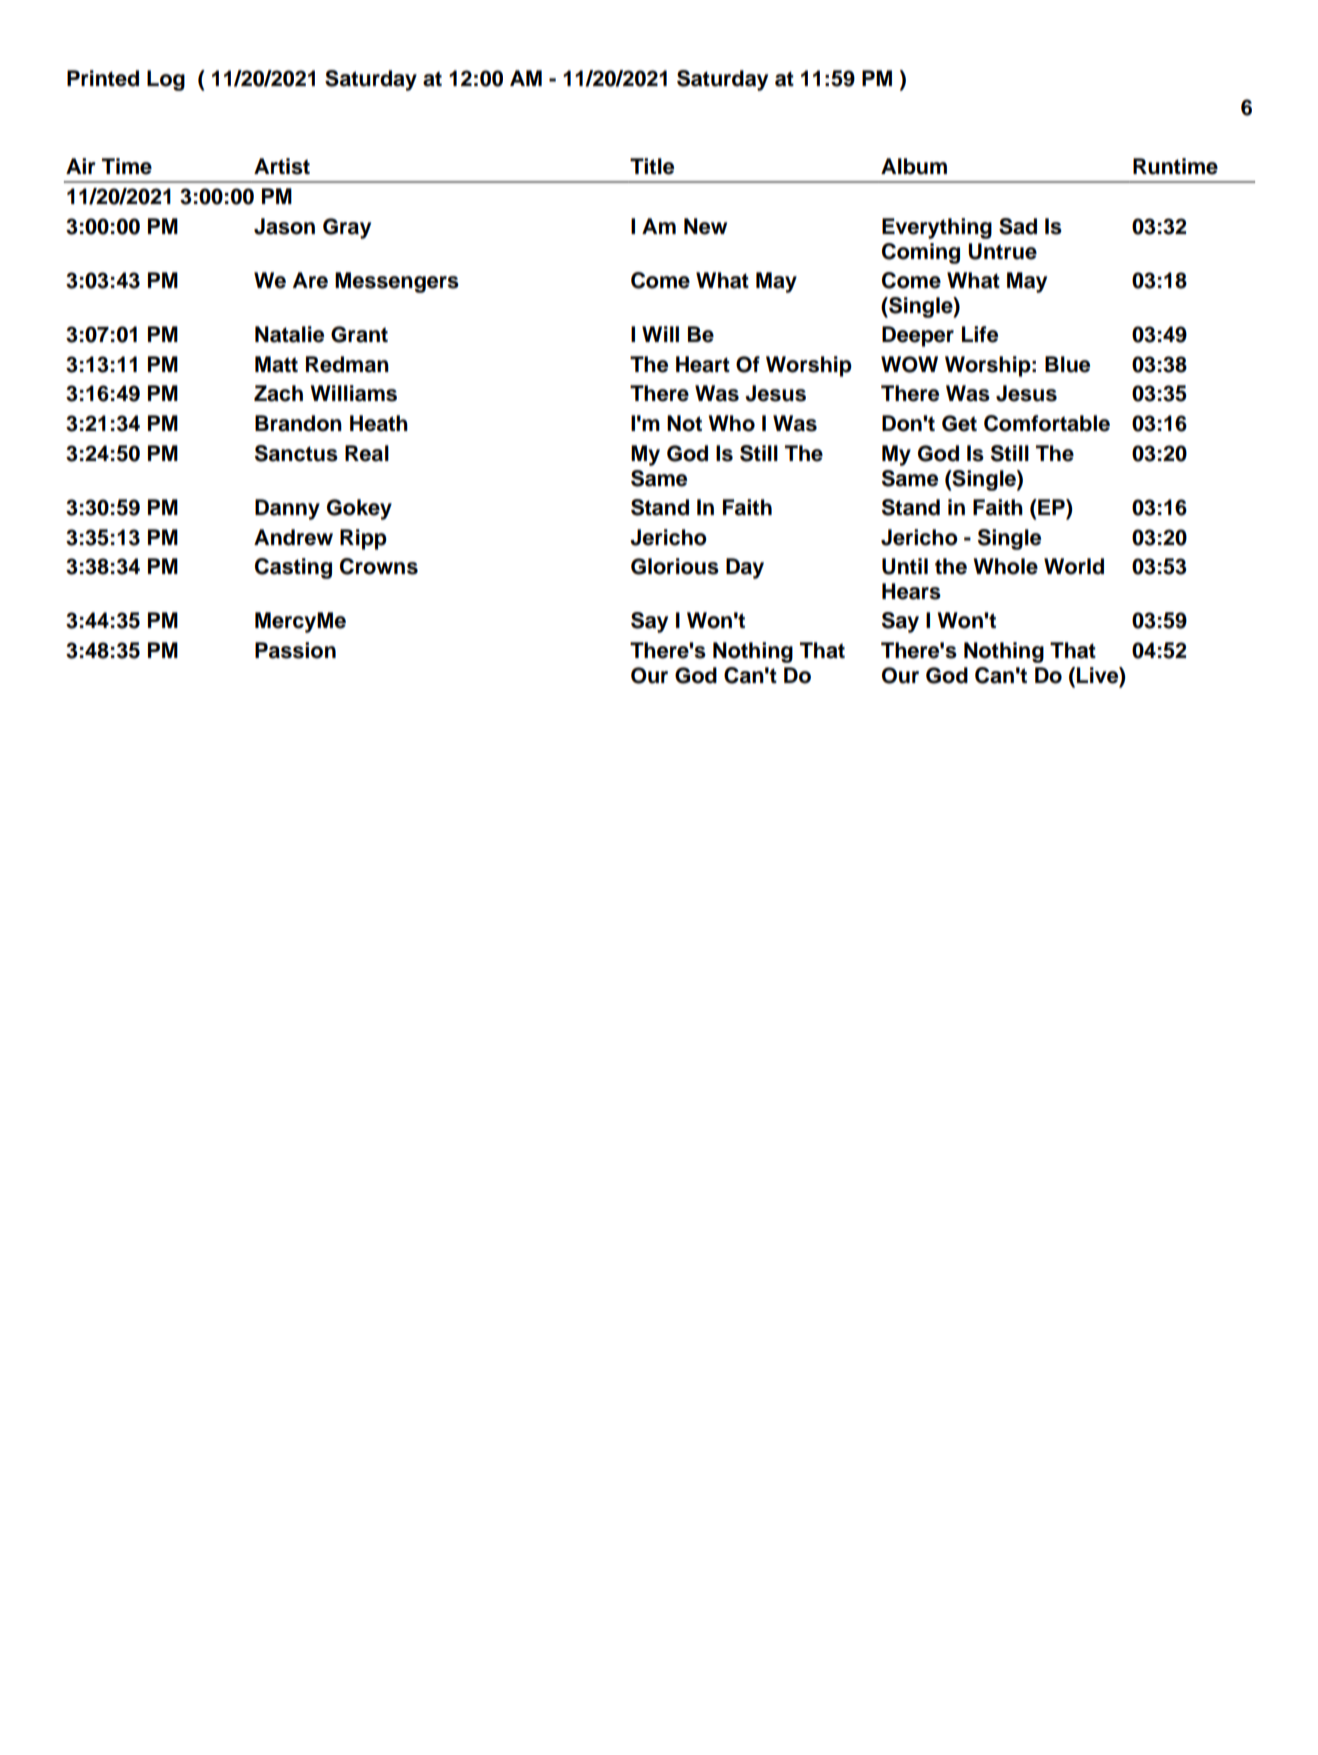 This document has height=1755, width=1318. Describe the element at coordinates (367, 453) in the document. I see `Real` at that location.
